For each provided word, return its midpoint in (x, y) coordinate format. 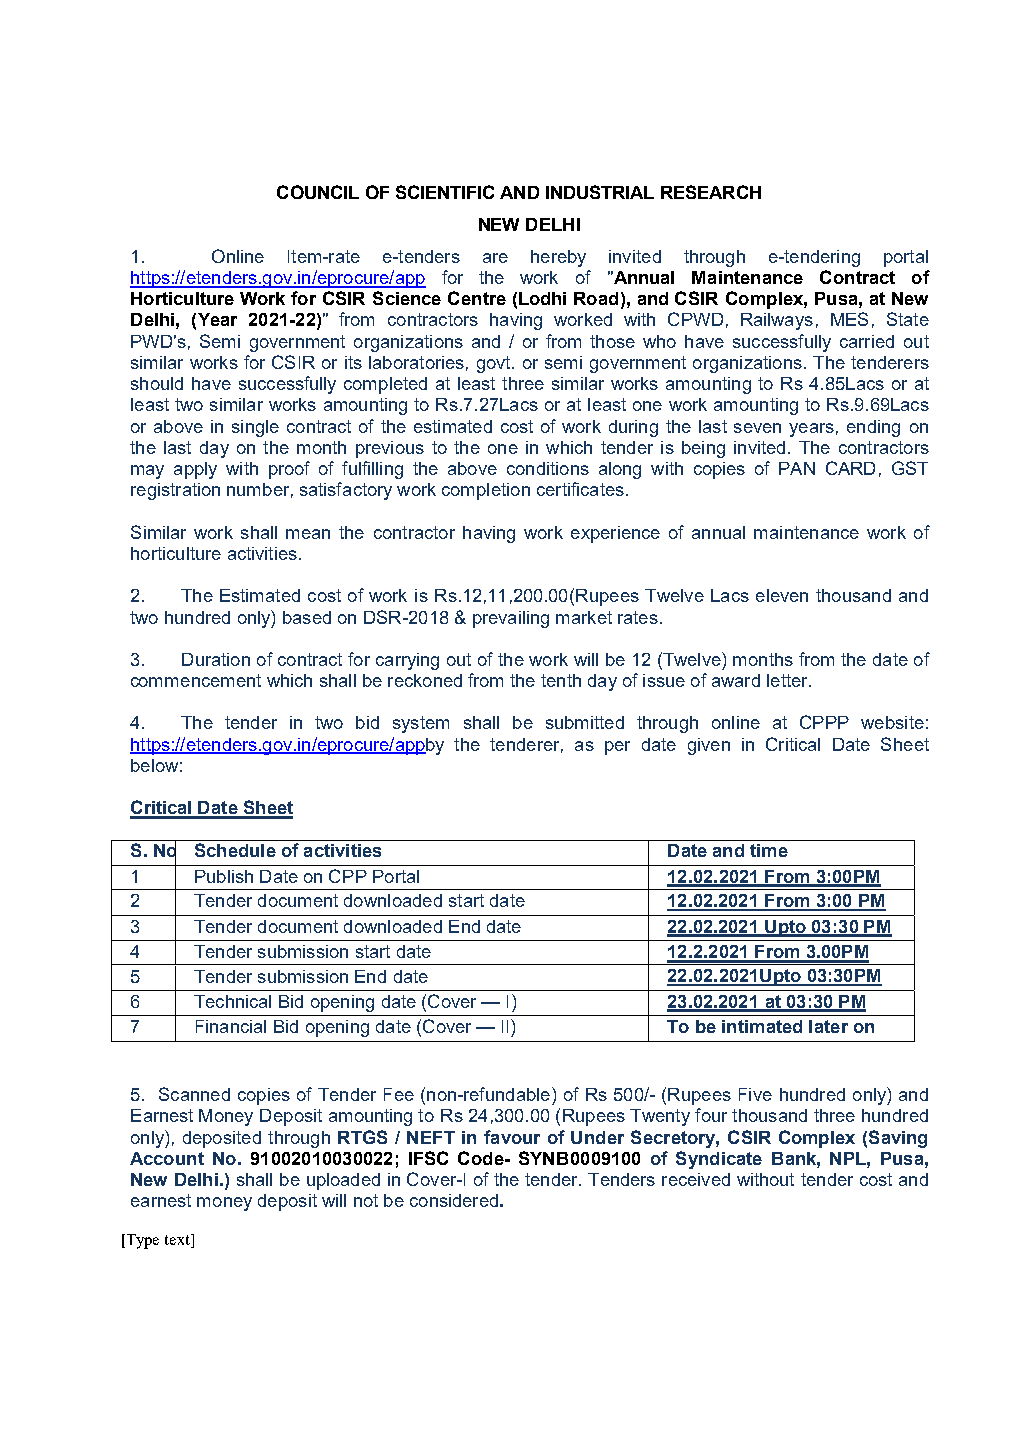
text (178, 1239)
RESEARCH (711, 192)
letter (788, 680)
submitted (585, 722)
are (495, 258)
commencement (196, 680)
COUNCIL (318, 192)
